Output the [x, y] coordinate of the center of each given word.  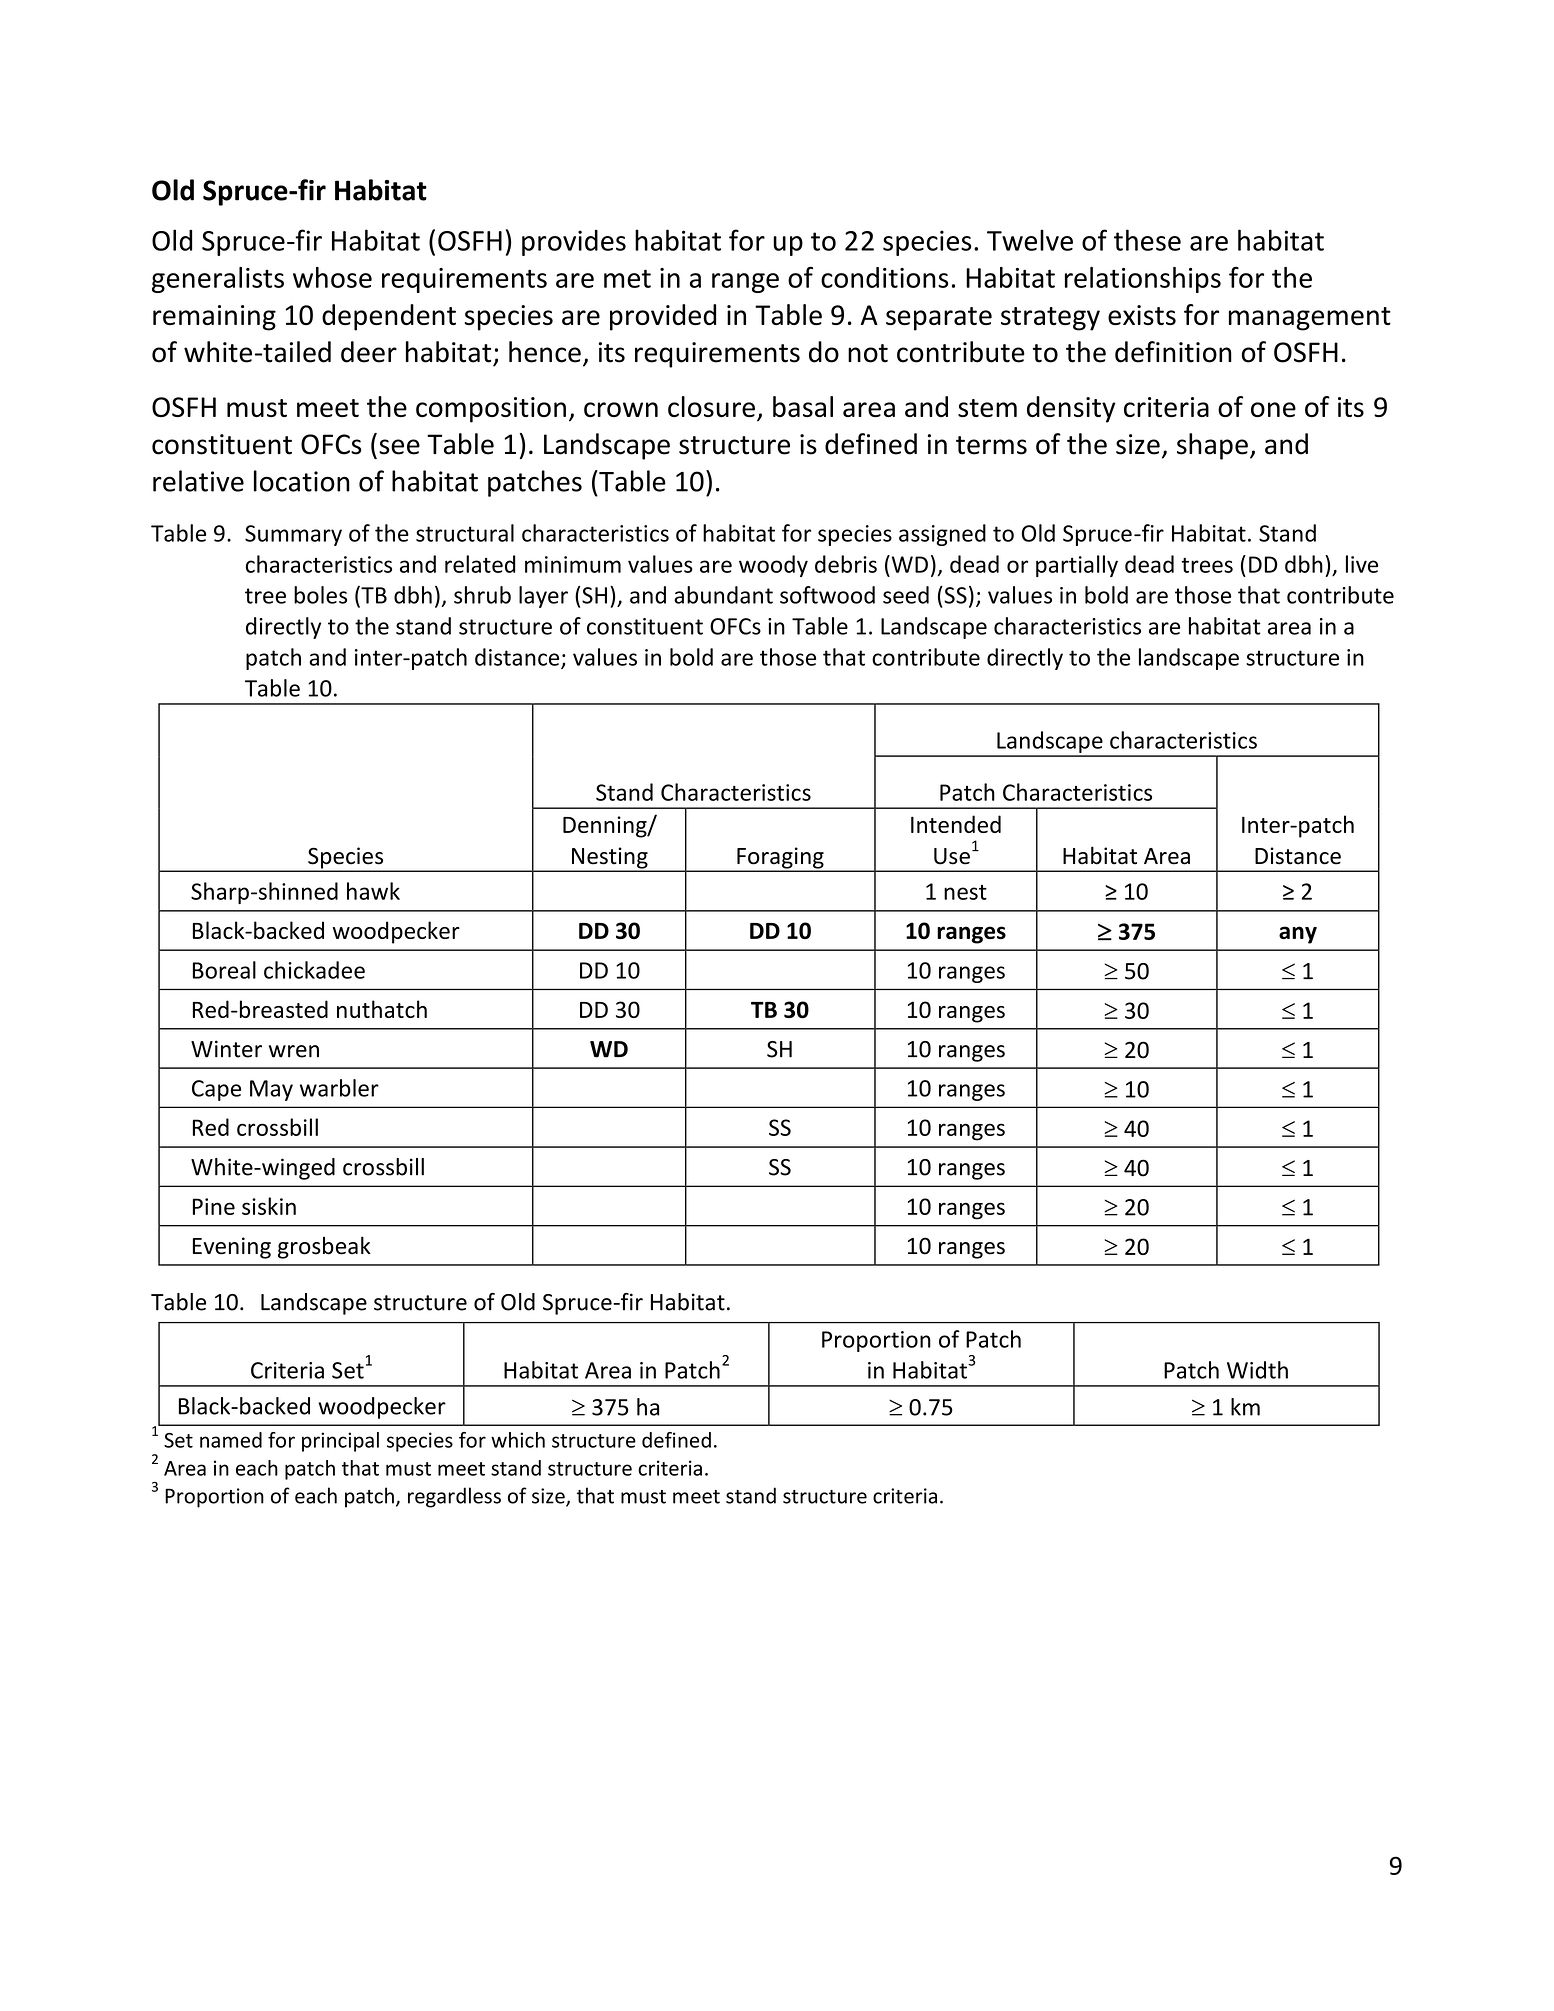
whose [332, 277]
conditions [885, 277]
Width [1257, 1370]
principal [340, 1442]
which [518, 1440]
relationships [1143, 280]
